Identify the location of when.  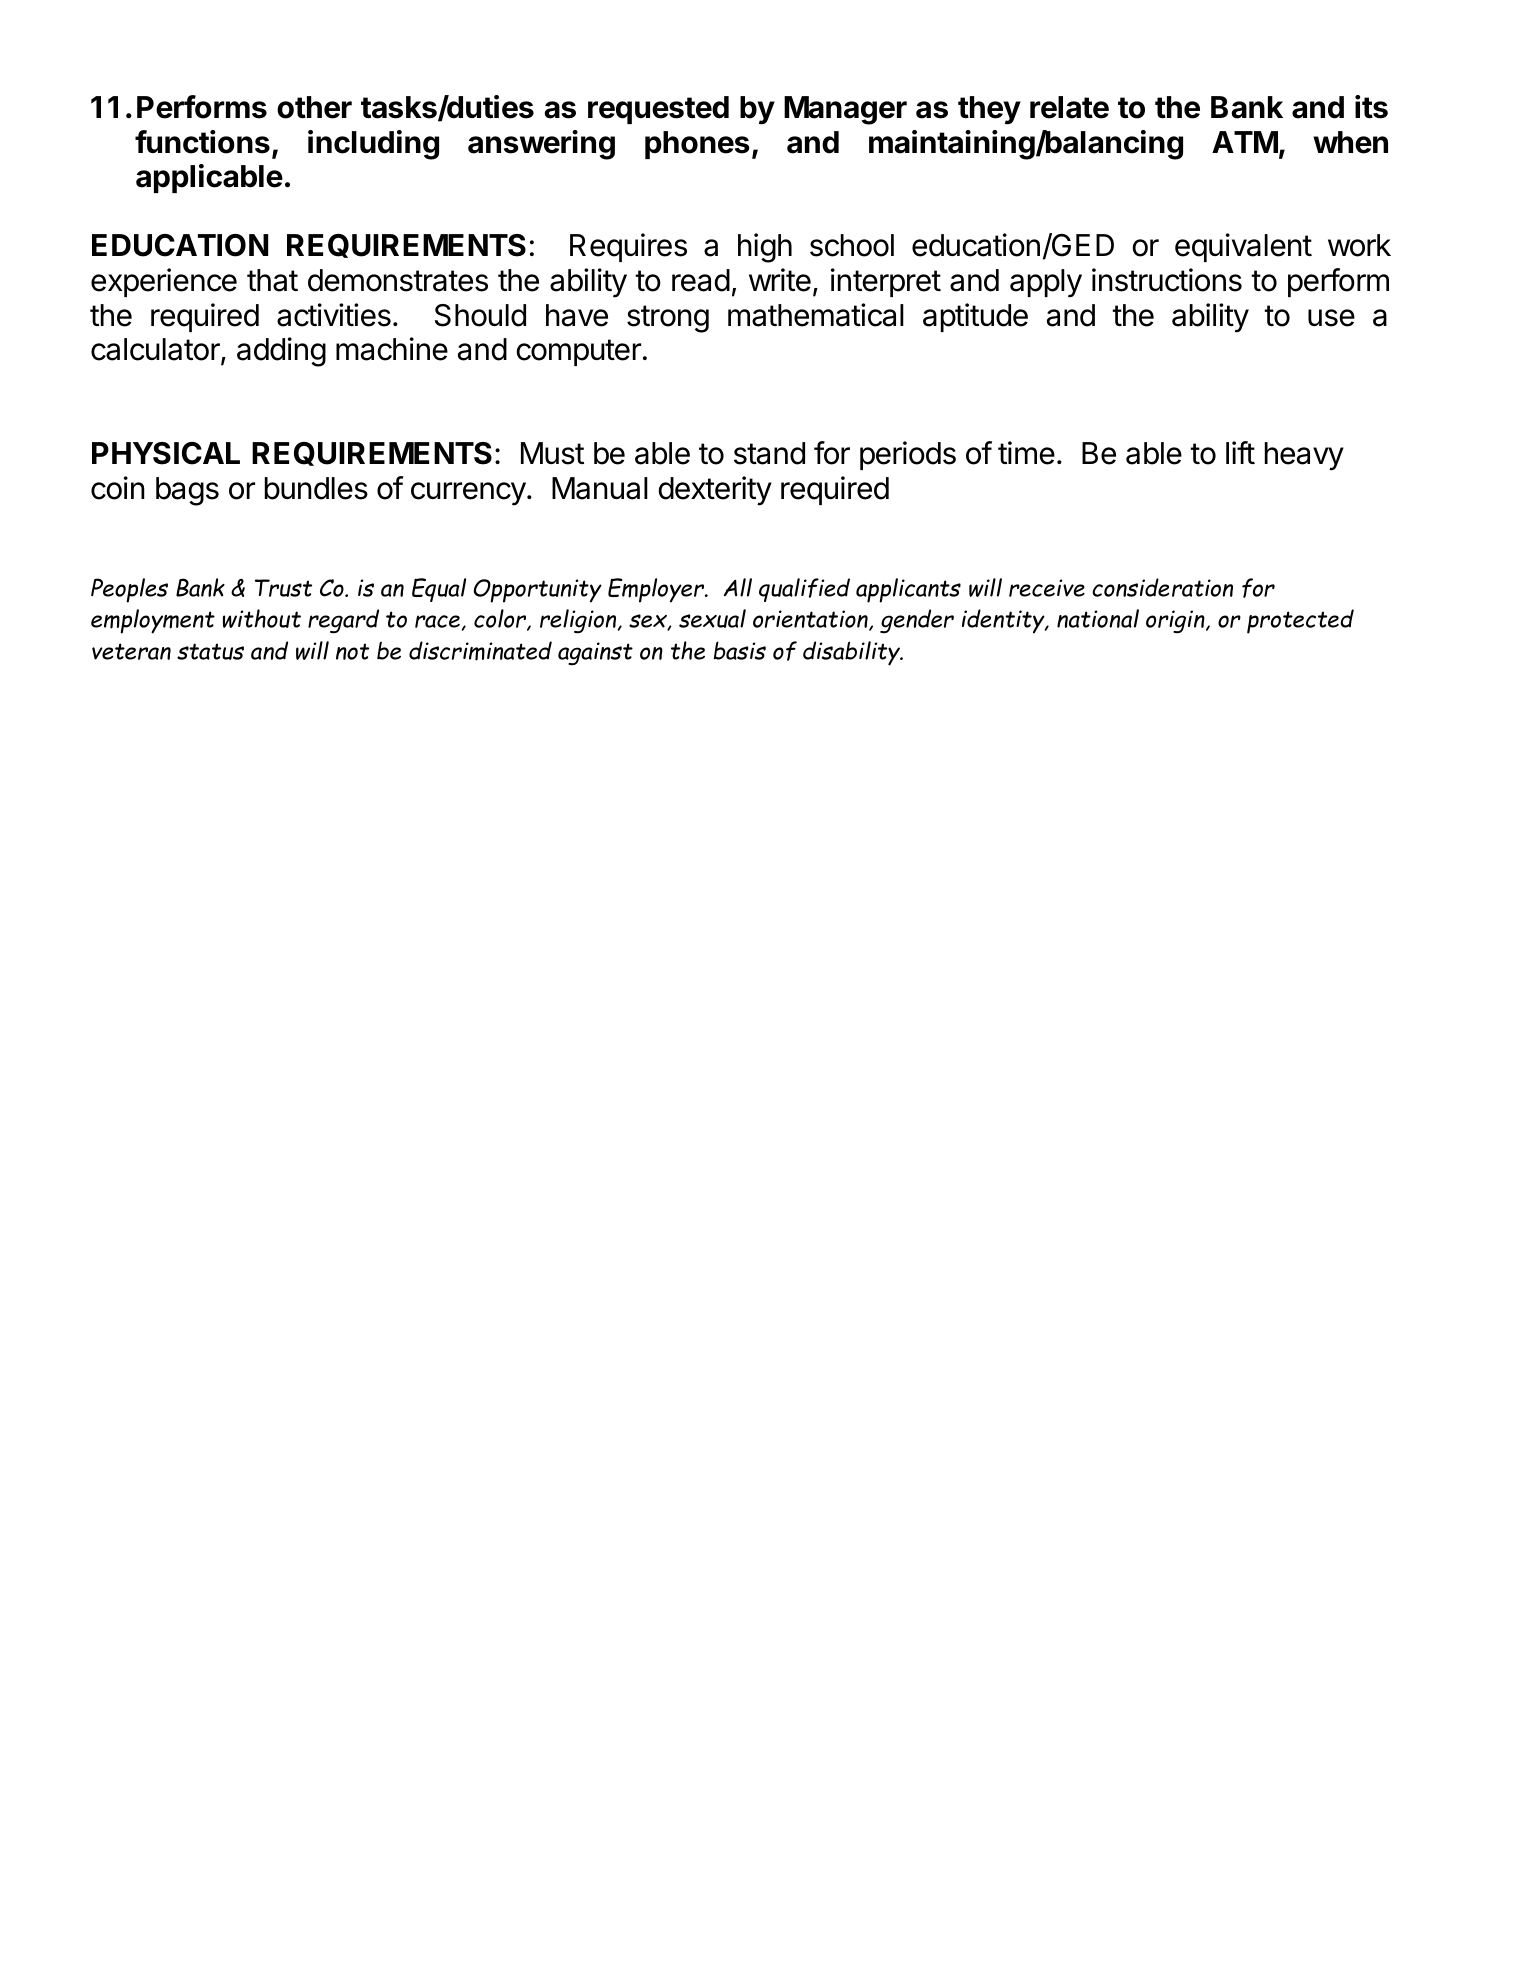
(1350, 142).
